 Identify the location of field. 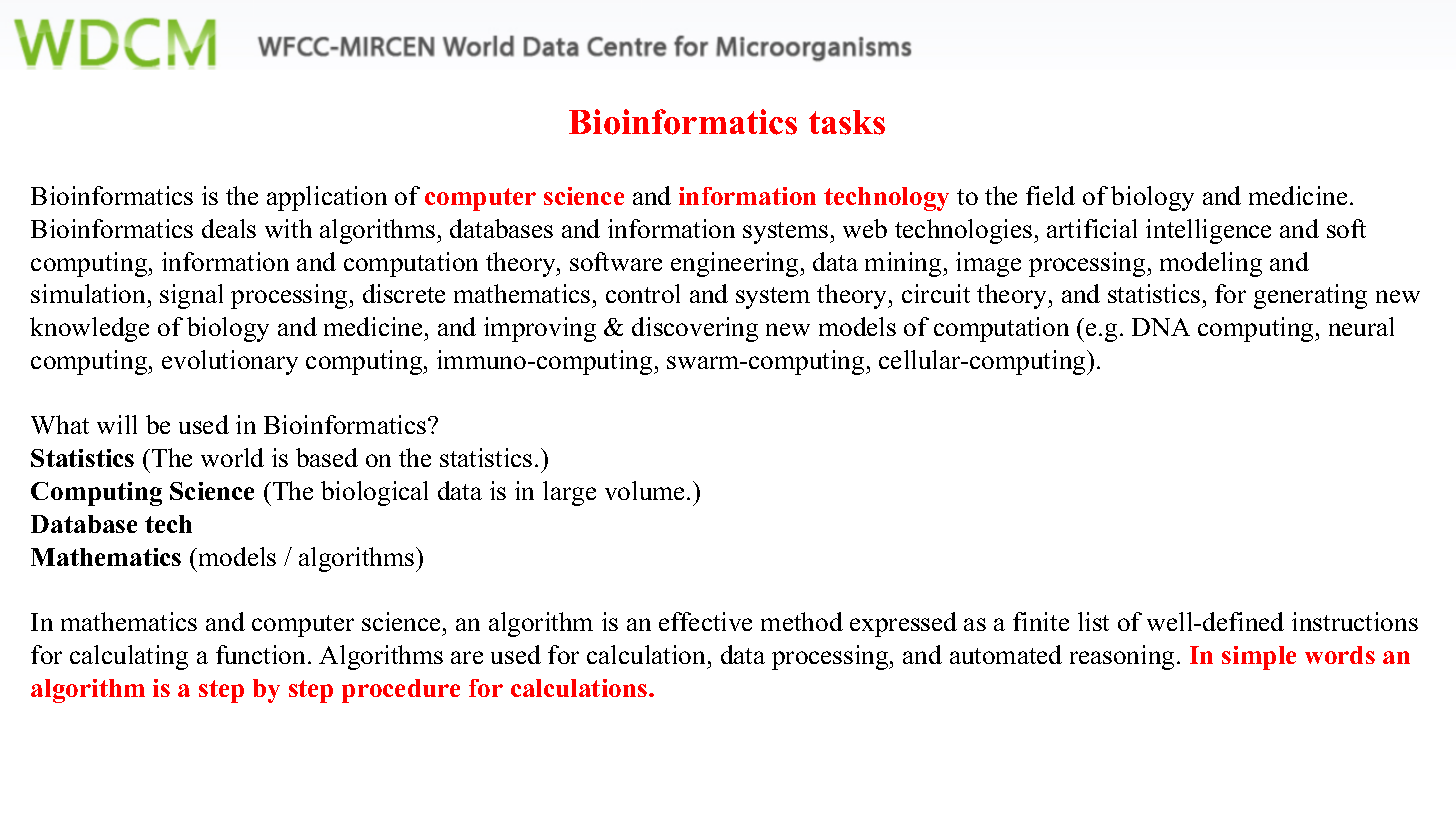
(1050, 195).
